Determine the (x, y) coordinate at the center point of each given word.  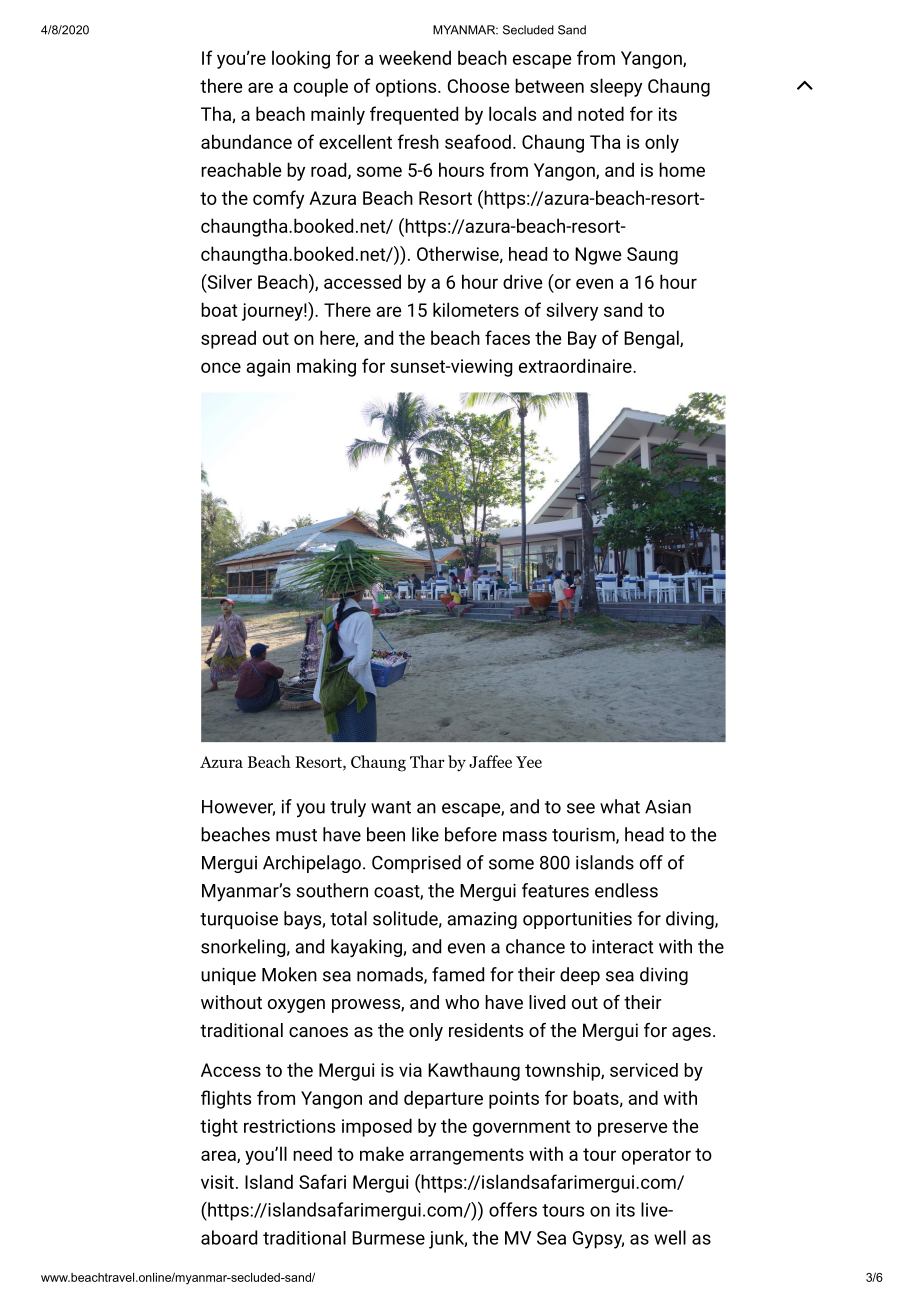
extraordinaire (576, 365)
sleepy (616, 87)
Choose (478, 85)
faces (507, 337)
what (620, 806)
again (268, 368)
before (471, 834)
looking (301, 59)
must (296, 835)
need (312, 1153)
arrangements (467, 1156)
